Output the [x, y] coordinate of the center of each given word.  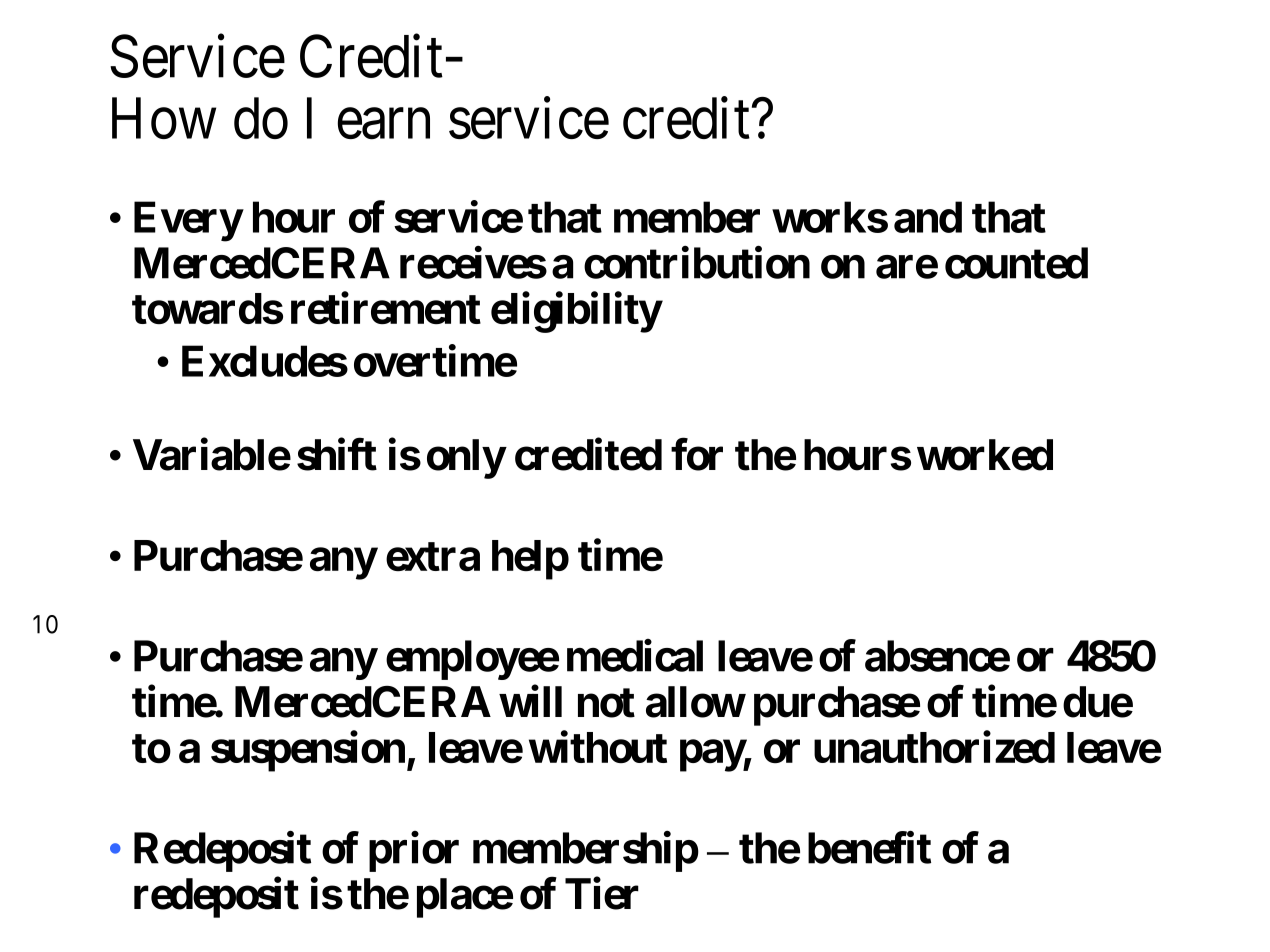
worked [985, 455]
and [928, 217]
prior [414, 852]
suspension [308, 751]
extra [433, 556]
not [606, 703]
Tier [602, 893]
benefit [869, 848]
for [697, 454]
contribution [697, 263]
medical [635, 656]
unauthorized [934, 747]
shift [337, 454]
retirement [386, 308]
